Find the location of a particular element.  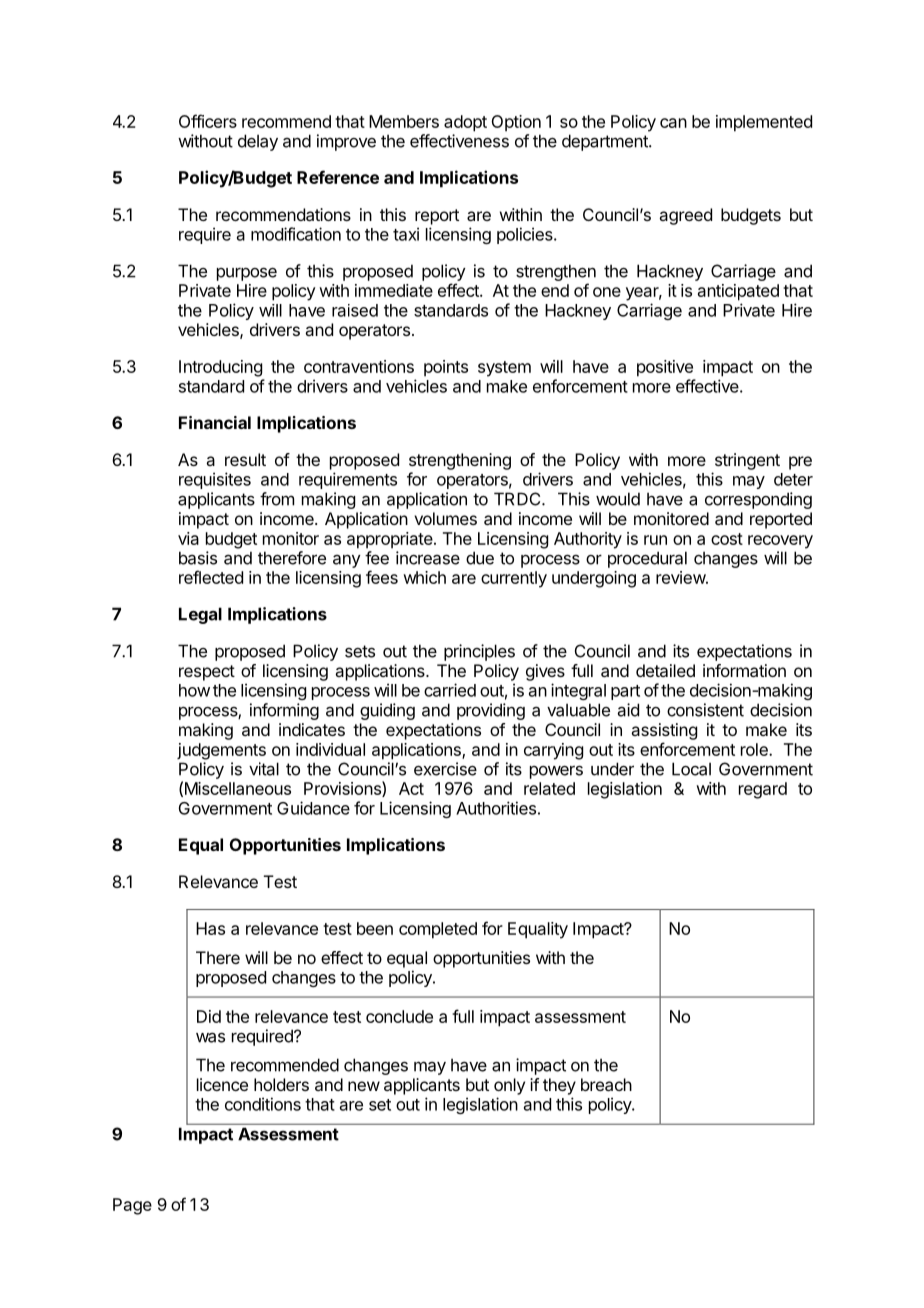

Introducing is located at coordinates (220, 368).
